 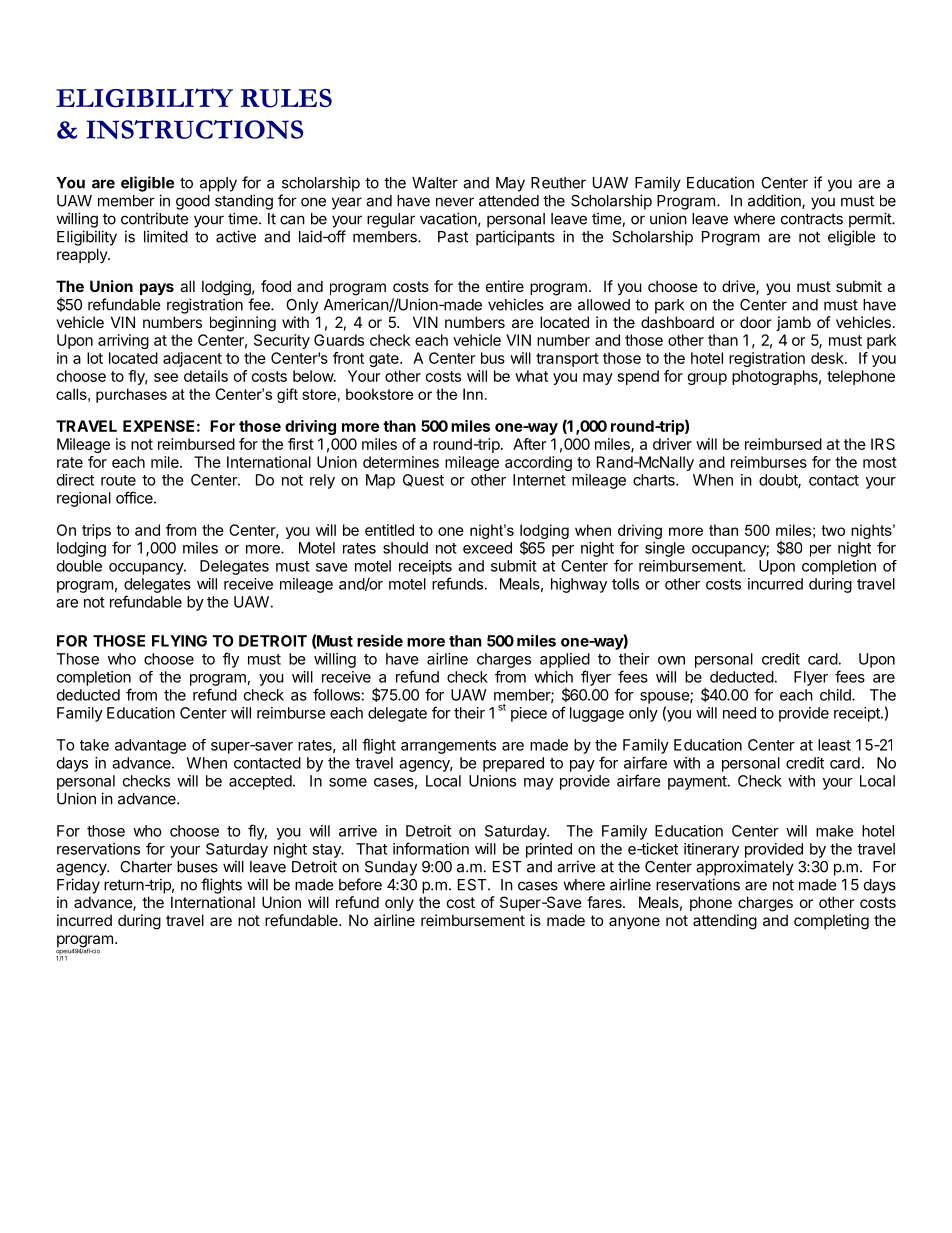 I want to click on two, so click(x=833, y=530).
